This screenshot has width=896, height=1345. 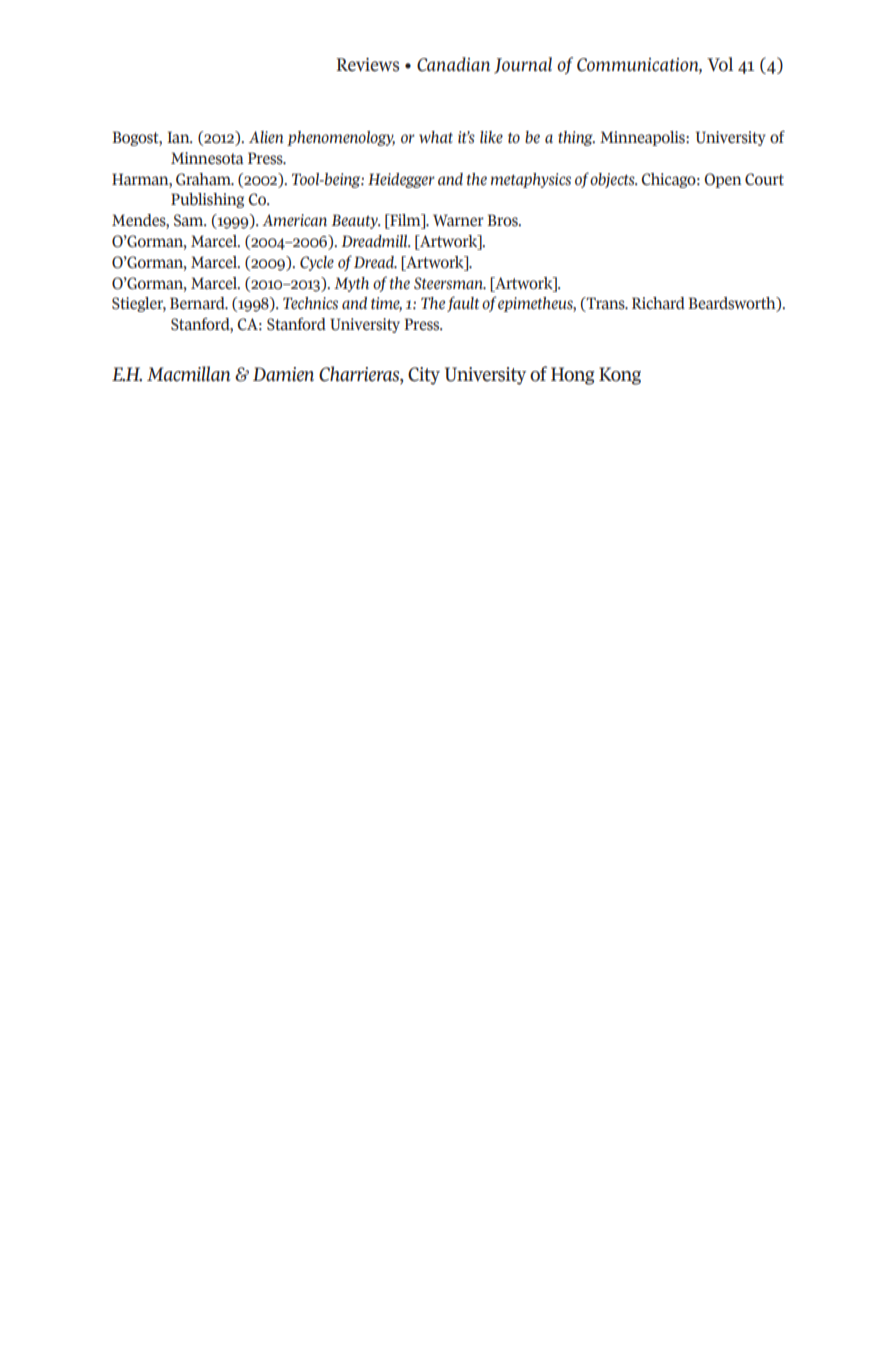 I want to click on Reviews, so click(x=367, y=65).
